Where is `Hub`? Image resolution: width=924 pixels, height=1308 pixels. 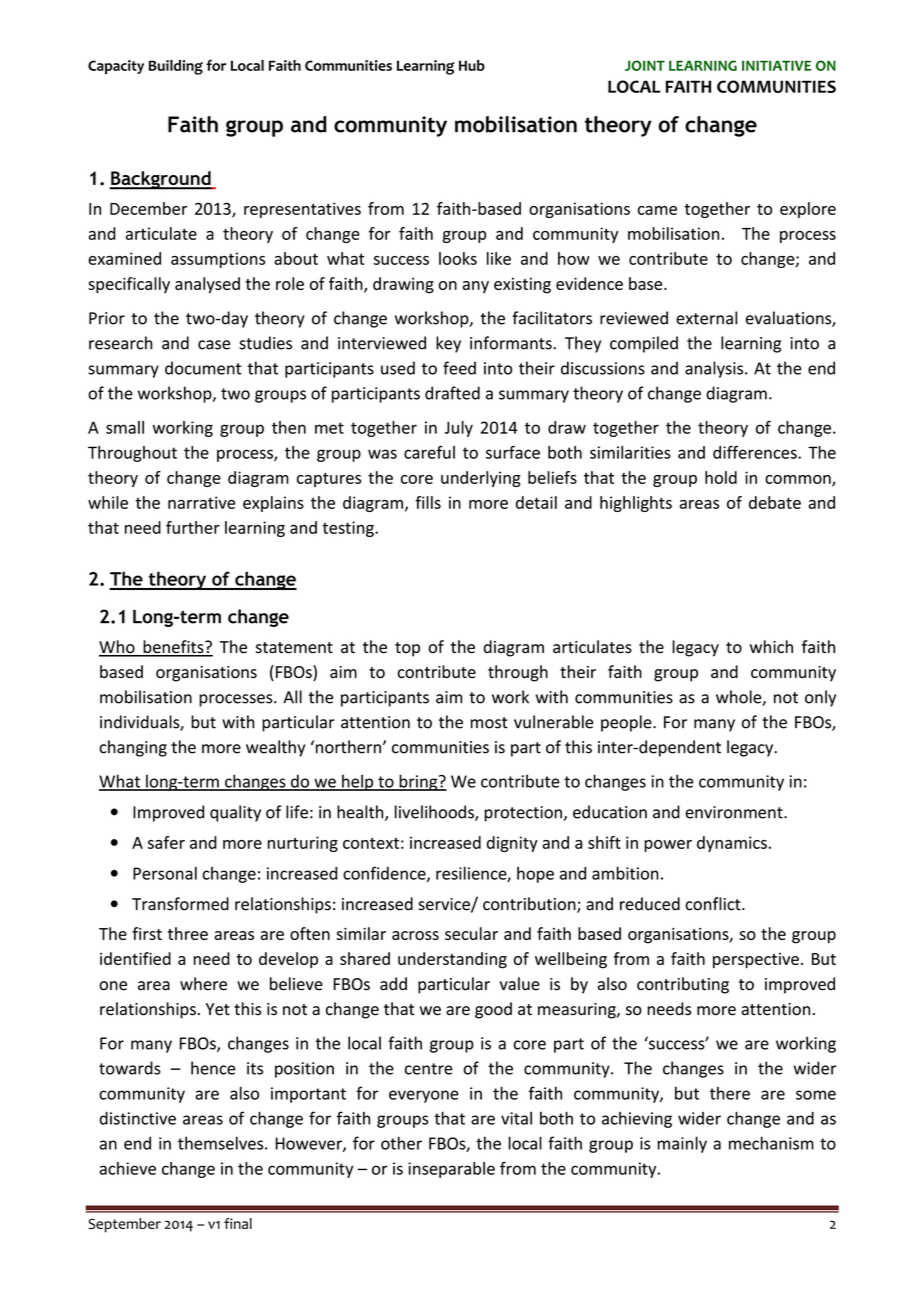
Hub is located at coordinates (472, 65).
